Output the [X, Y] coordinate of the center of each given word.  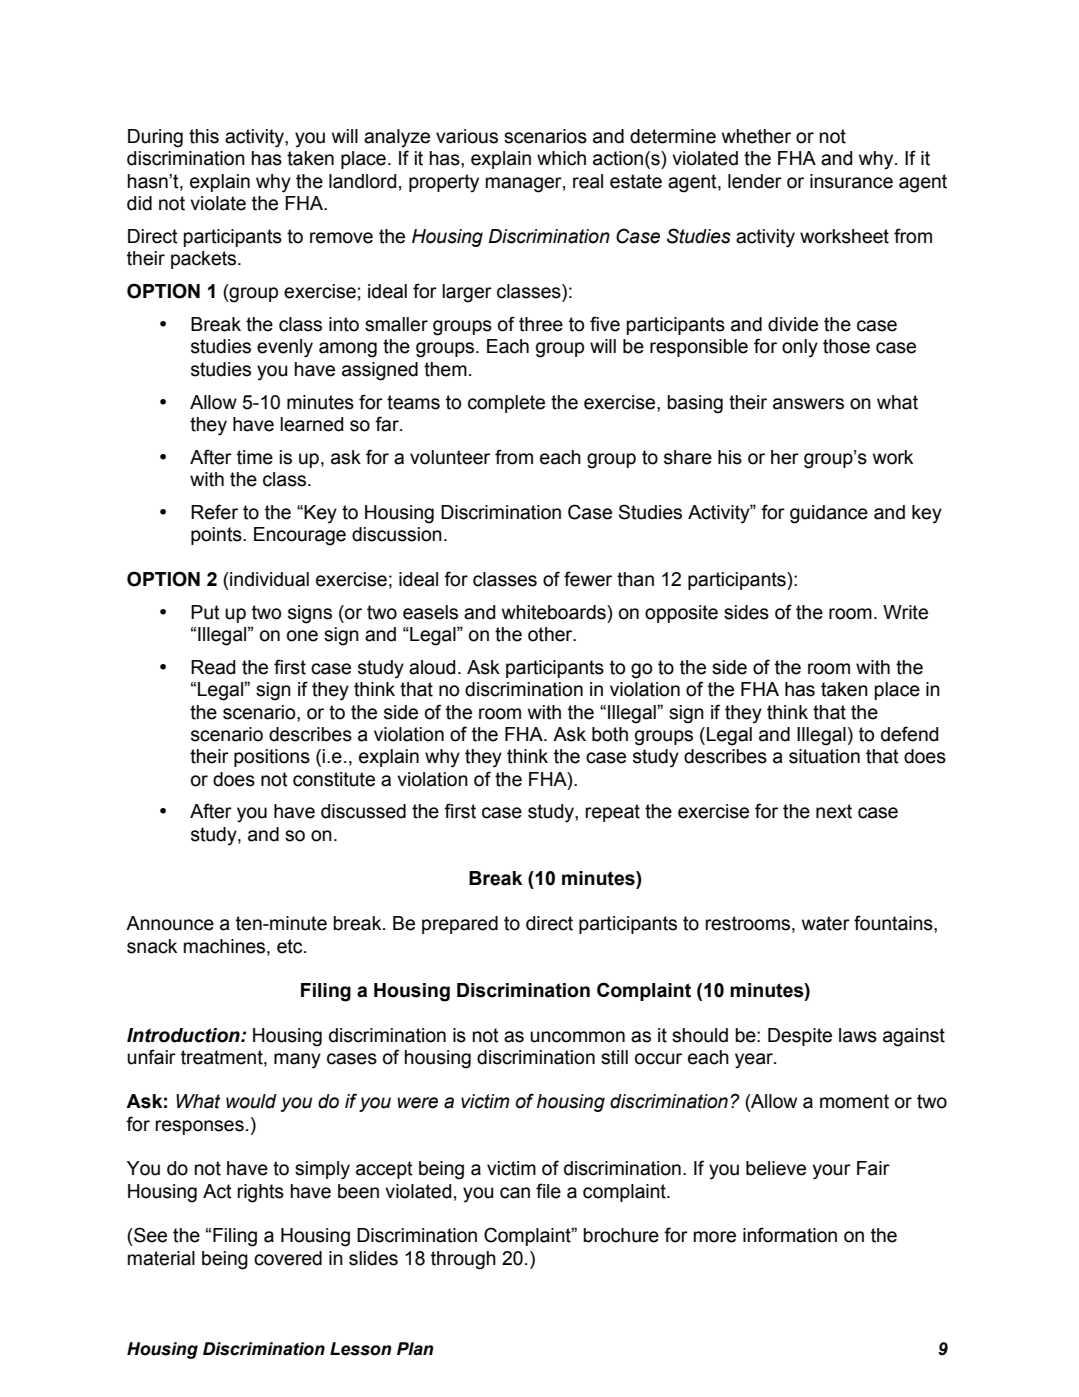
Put [205, 612]
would [251, 1101]
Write [905, 612]
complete [506, 404]
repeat [612, 813]
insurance [851, 181]
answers [808, 404]
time [255, 457]
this [204, 136]
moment [854, 1101]
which [561, 158]
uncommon [577, 1037]
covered [288, 1258]
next [834, 811]
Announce [170, 923]
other [551, 634]
